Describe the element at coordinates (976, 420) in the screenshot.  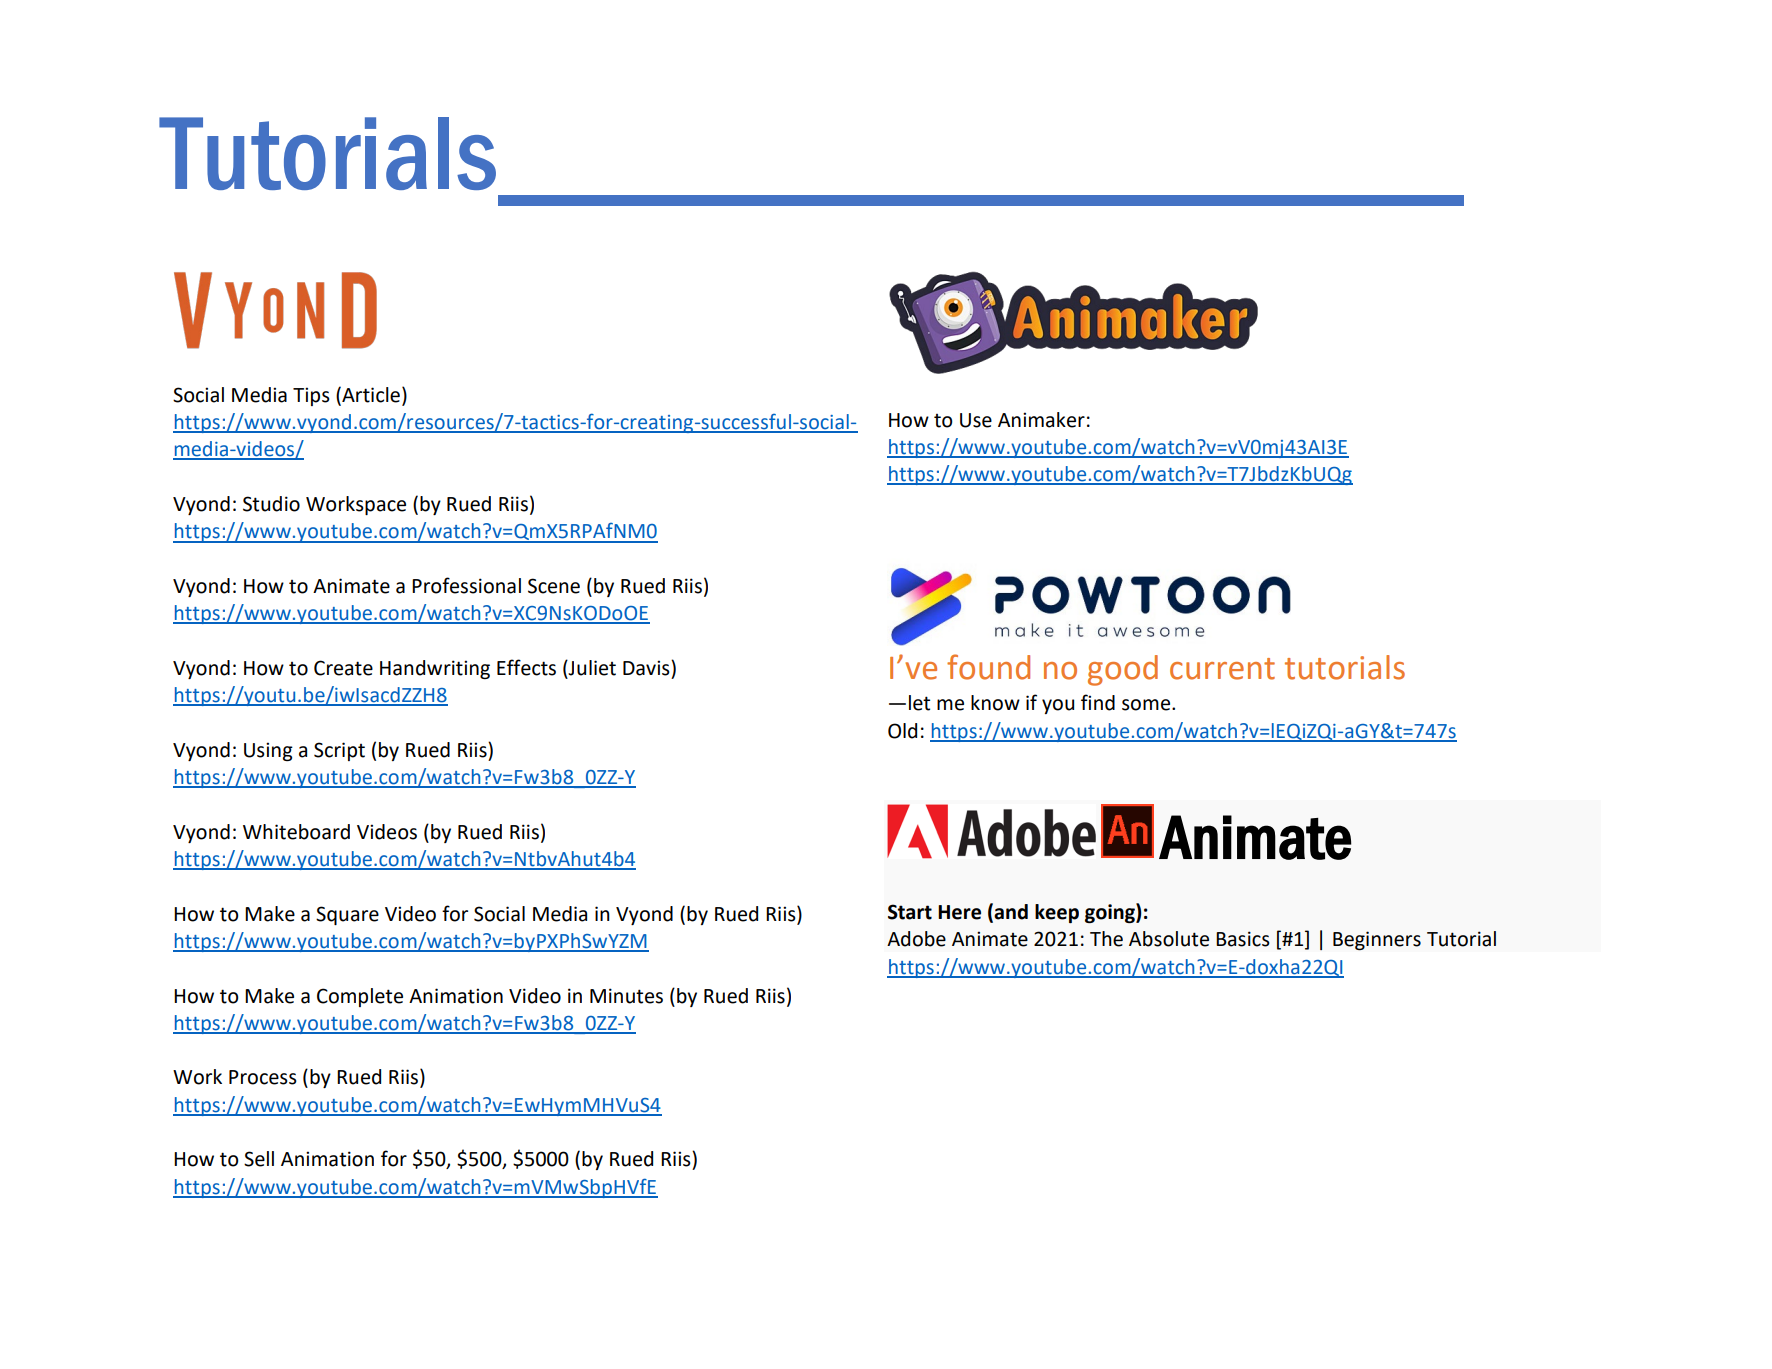
I see `Use` at that location.
